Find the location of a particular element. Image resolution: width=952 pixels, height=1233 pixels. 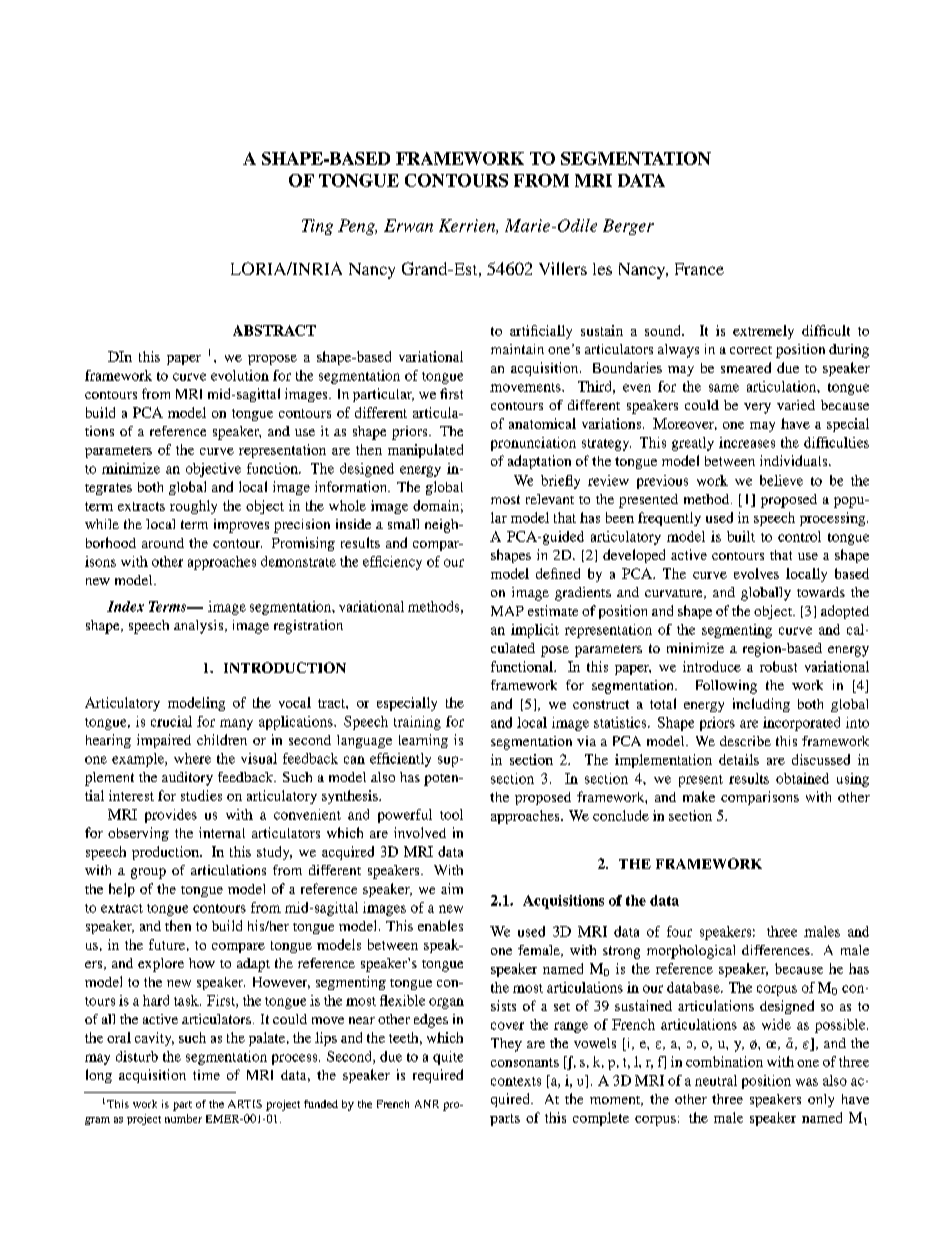

artificially is located at coordinates (541, 332).
